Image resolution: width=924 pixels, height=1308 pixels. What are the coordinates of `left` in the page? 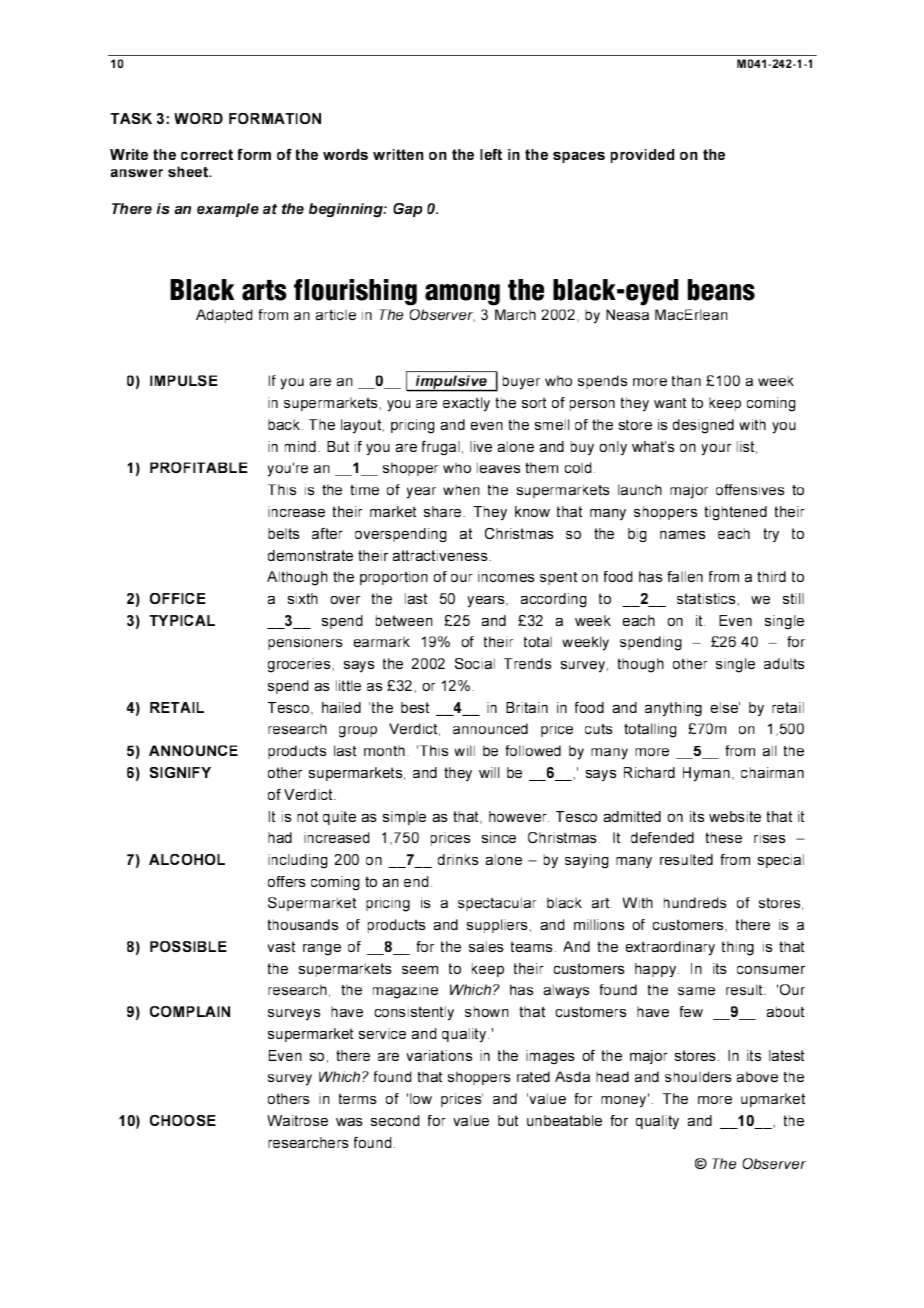 It's located at (491, 154).
